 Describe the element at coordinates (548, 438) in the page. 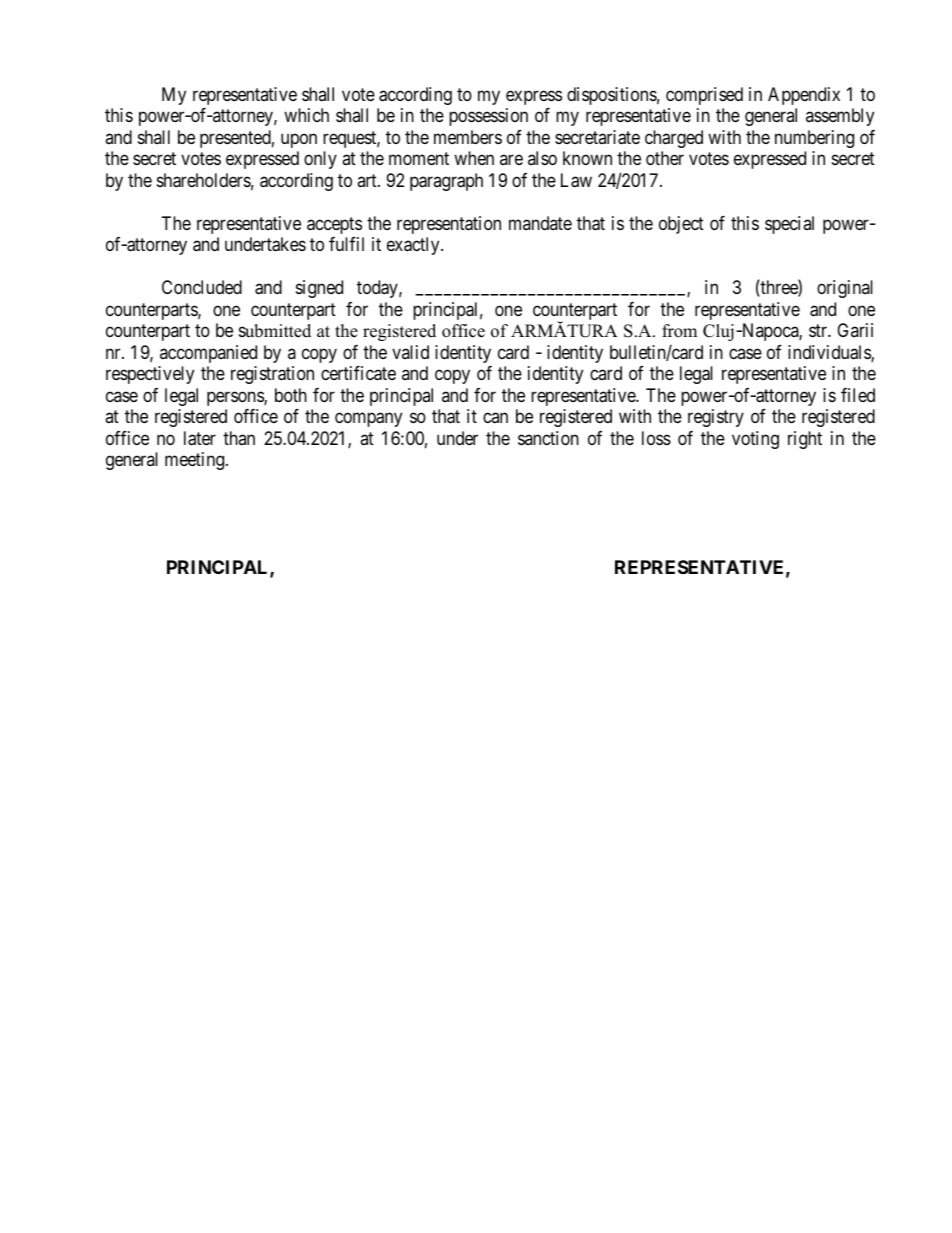

I see `sanction` at that location.
